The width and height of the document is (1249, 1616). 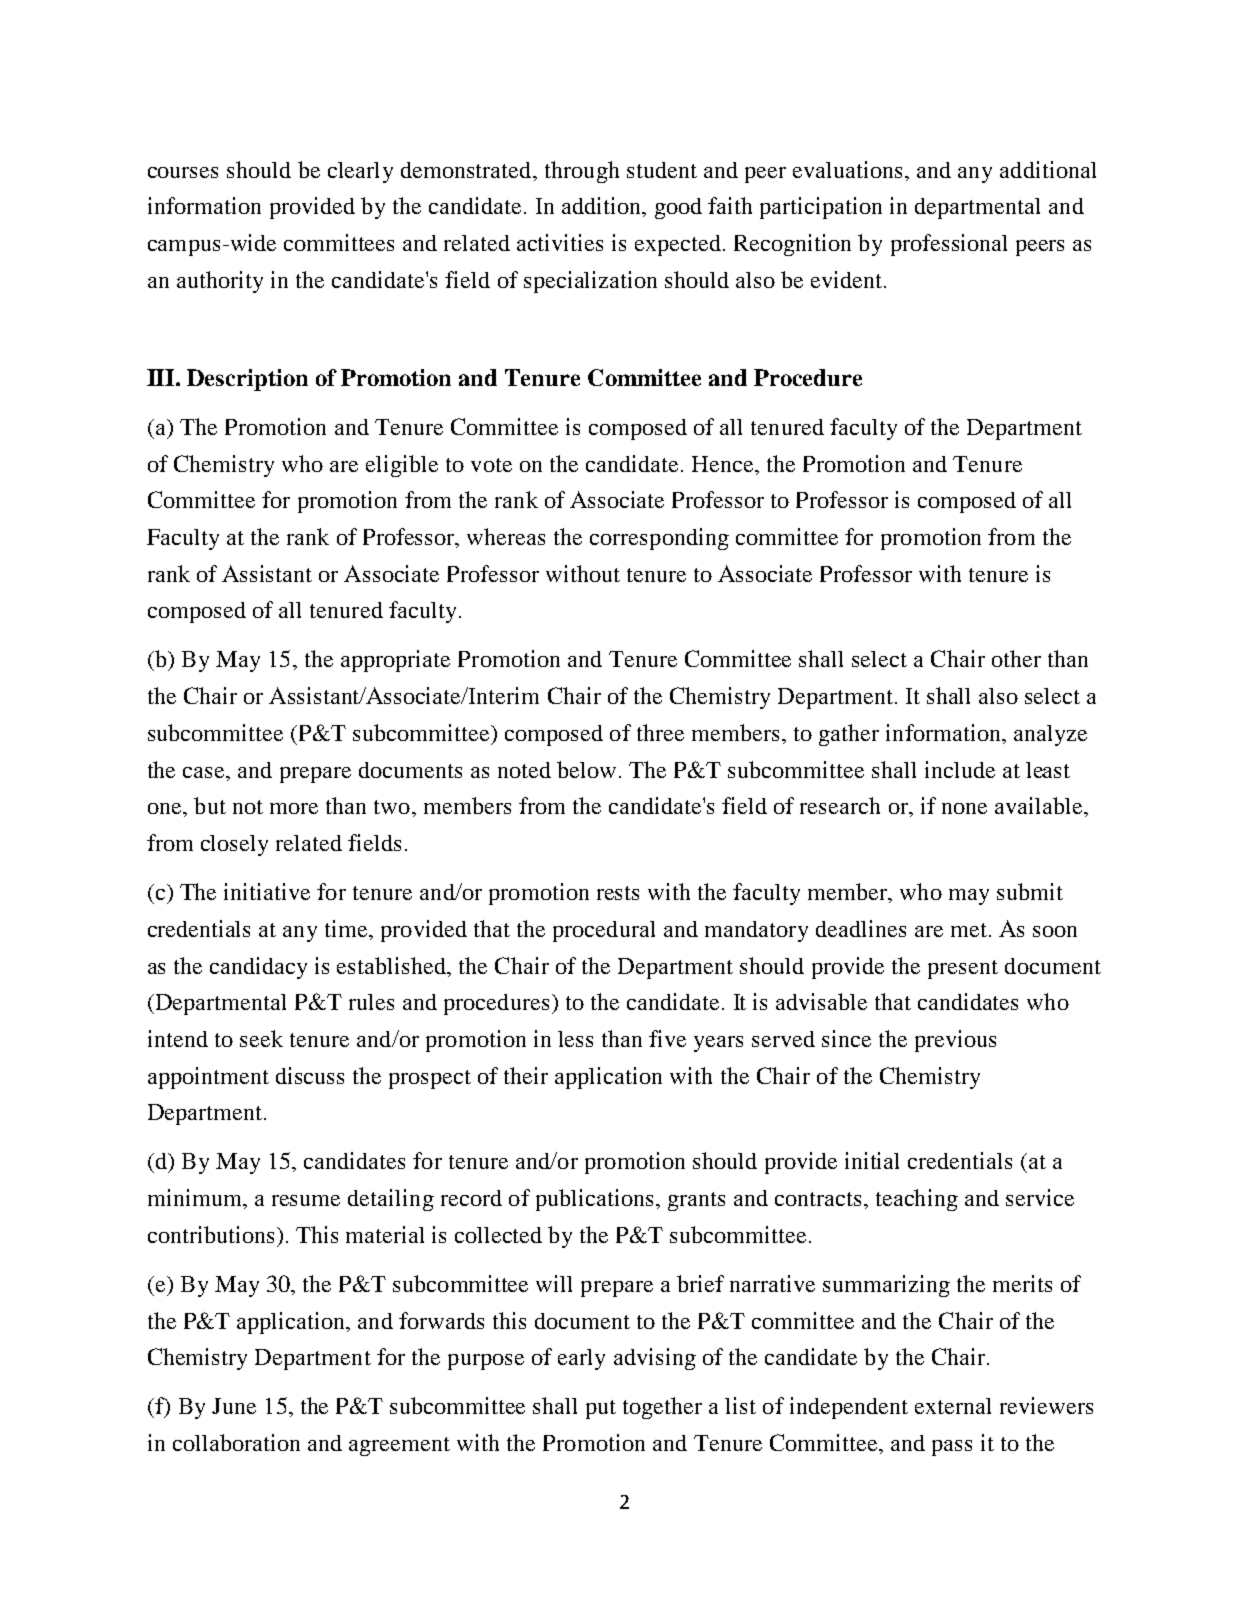 What do you see at coordinates (234, 1406) in the document?
I see `June` at bounding box center [234, 1406].
